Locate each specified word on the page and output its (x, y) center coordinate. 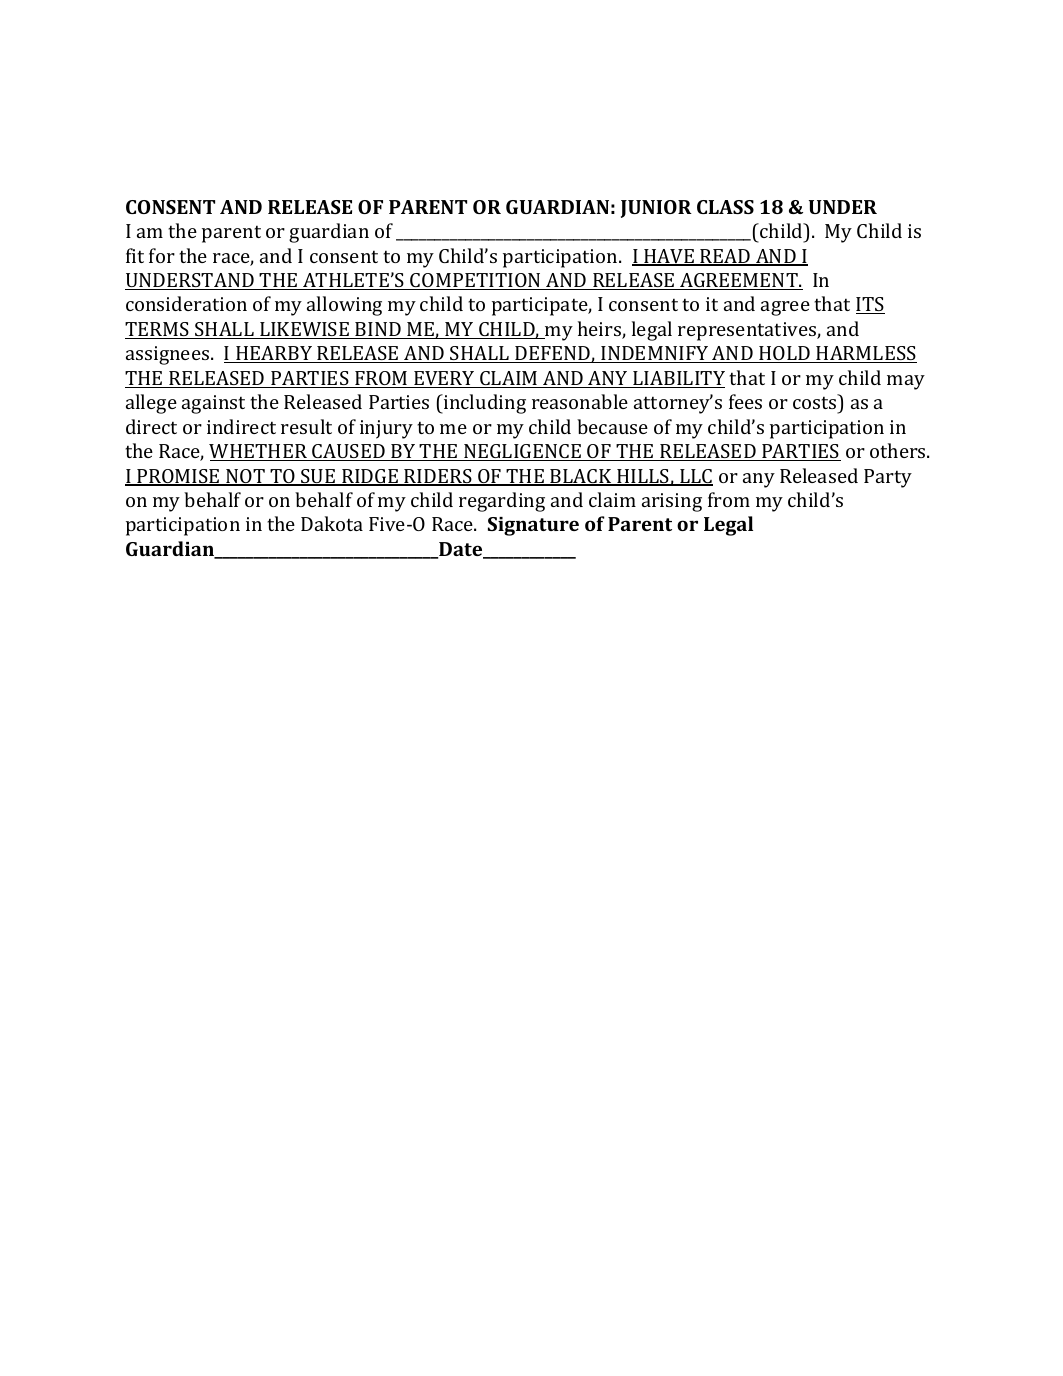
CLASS (725, 207)
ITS (870, 305)
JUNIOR (656, 209)
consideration (186, 303)
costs (816, 402)
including (484, 404)
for (162, 255)
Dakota (332, 523)
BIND (378, 330)
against (213, 404)
